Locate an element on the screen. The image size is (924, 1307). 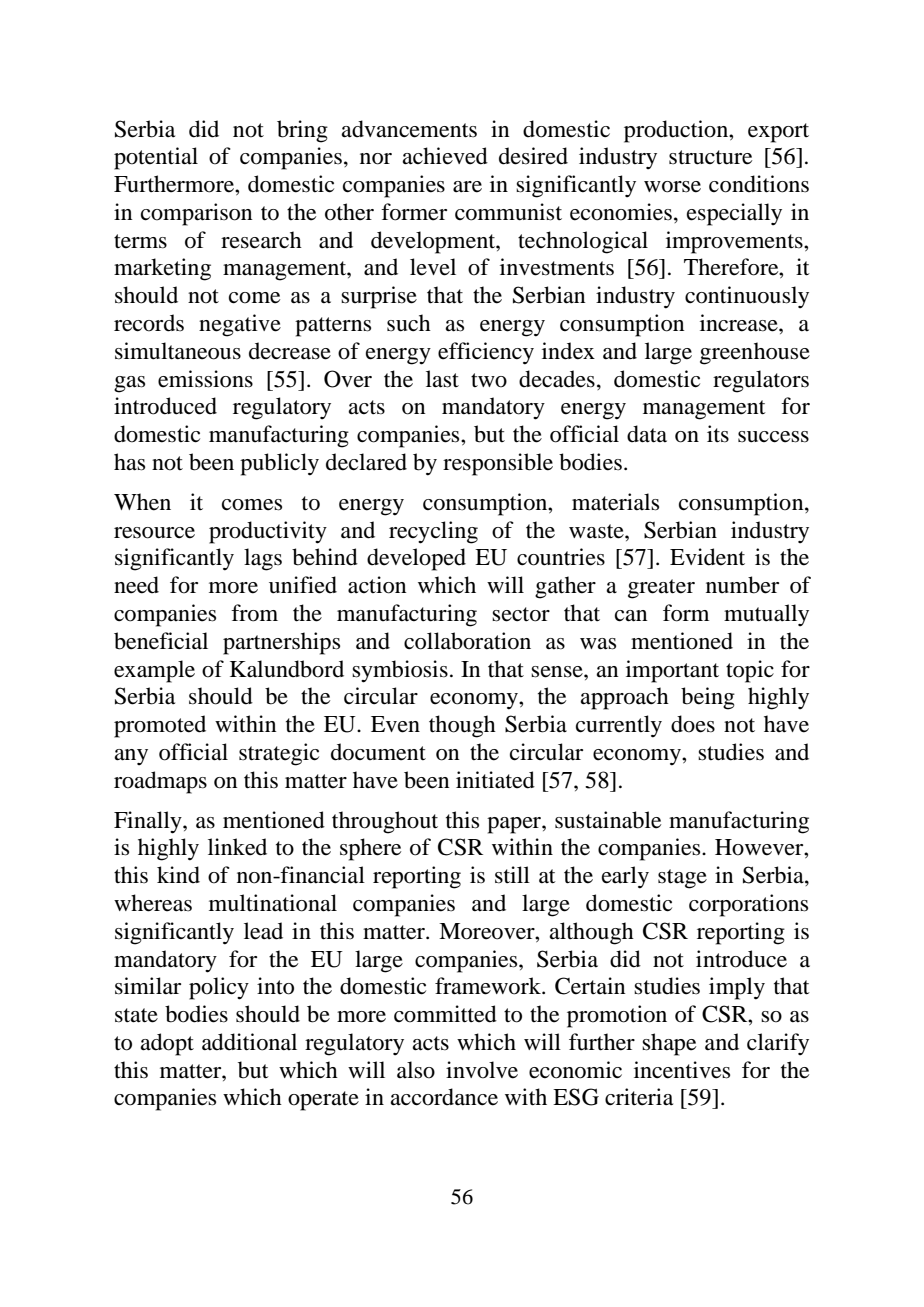
roadmaps is located at coordinates (160, 782).
